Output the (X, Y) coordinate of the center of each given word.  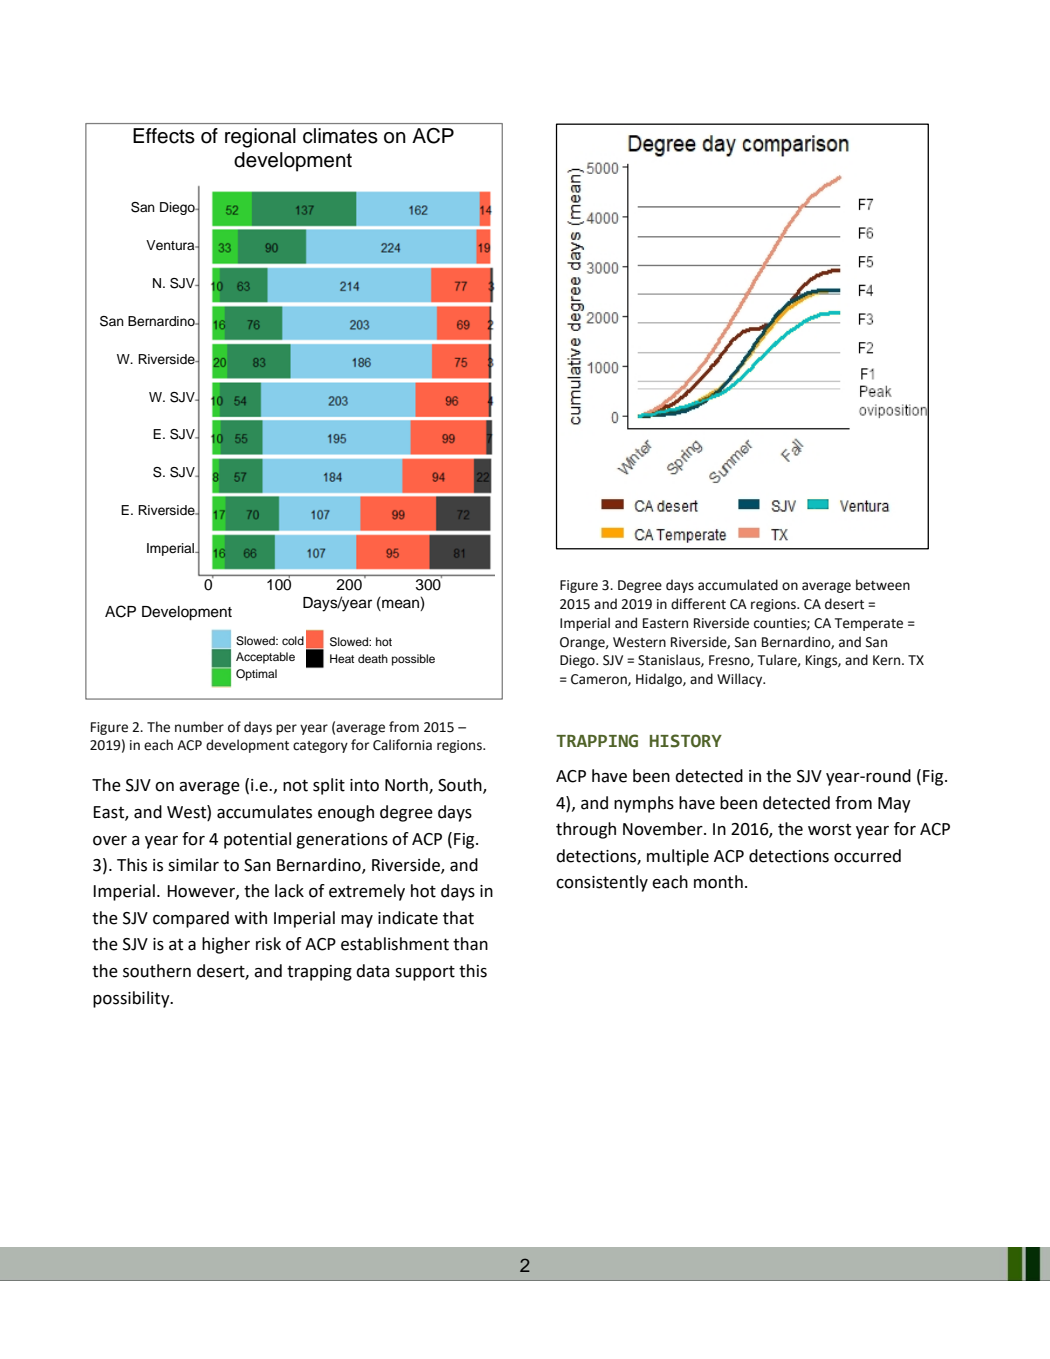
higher (226, 945)
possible (413, 660)
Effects (164, 136)
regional (260, 138)
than (470, 944)
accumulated (738, 585)
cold (293, 640)
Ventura (171, 245)
